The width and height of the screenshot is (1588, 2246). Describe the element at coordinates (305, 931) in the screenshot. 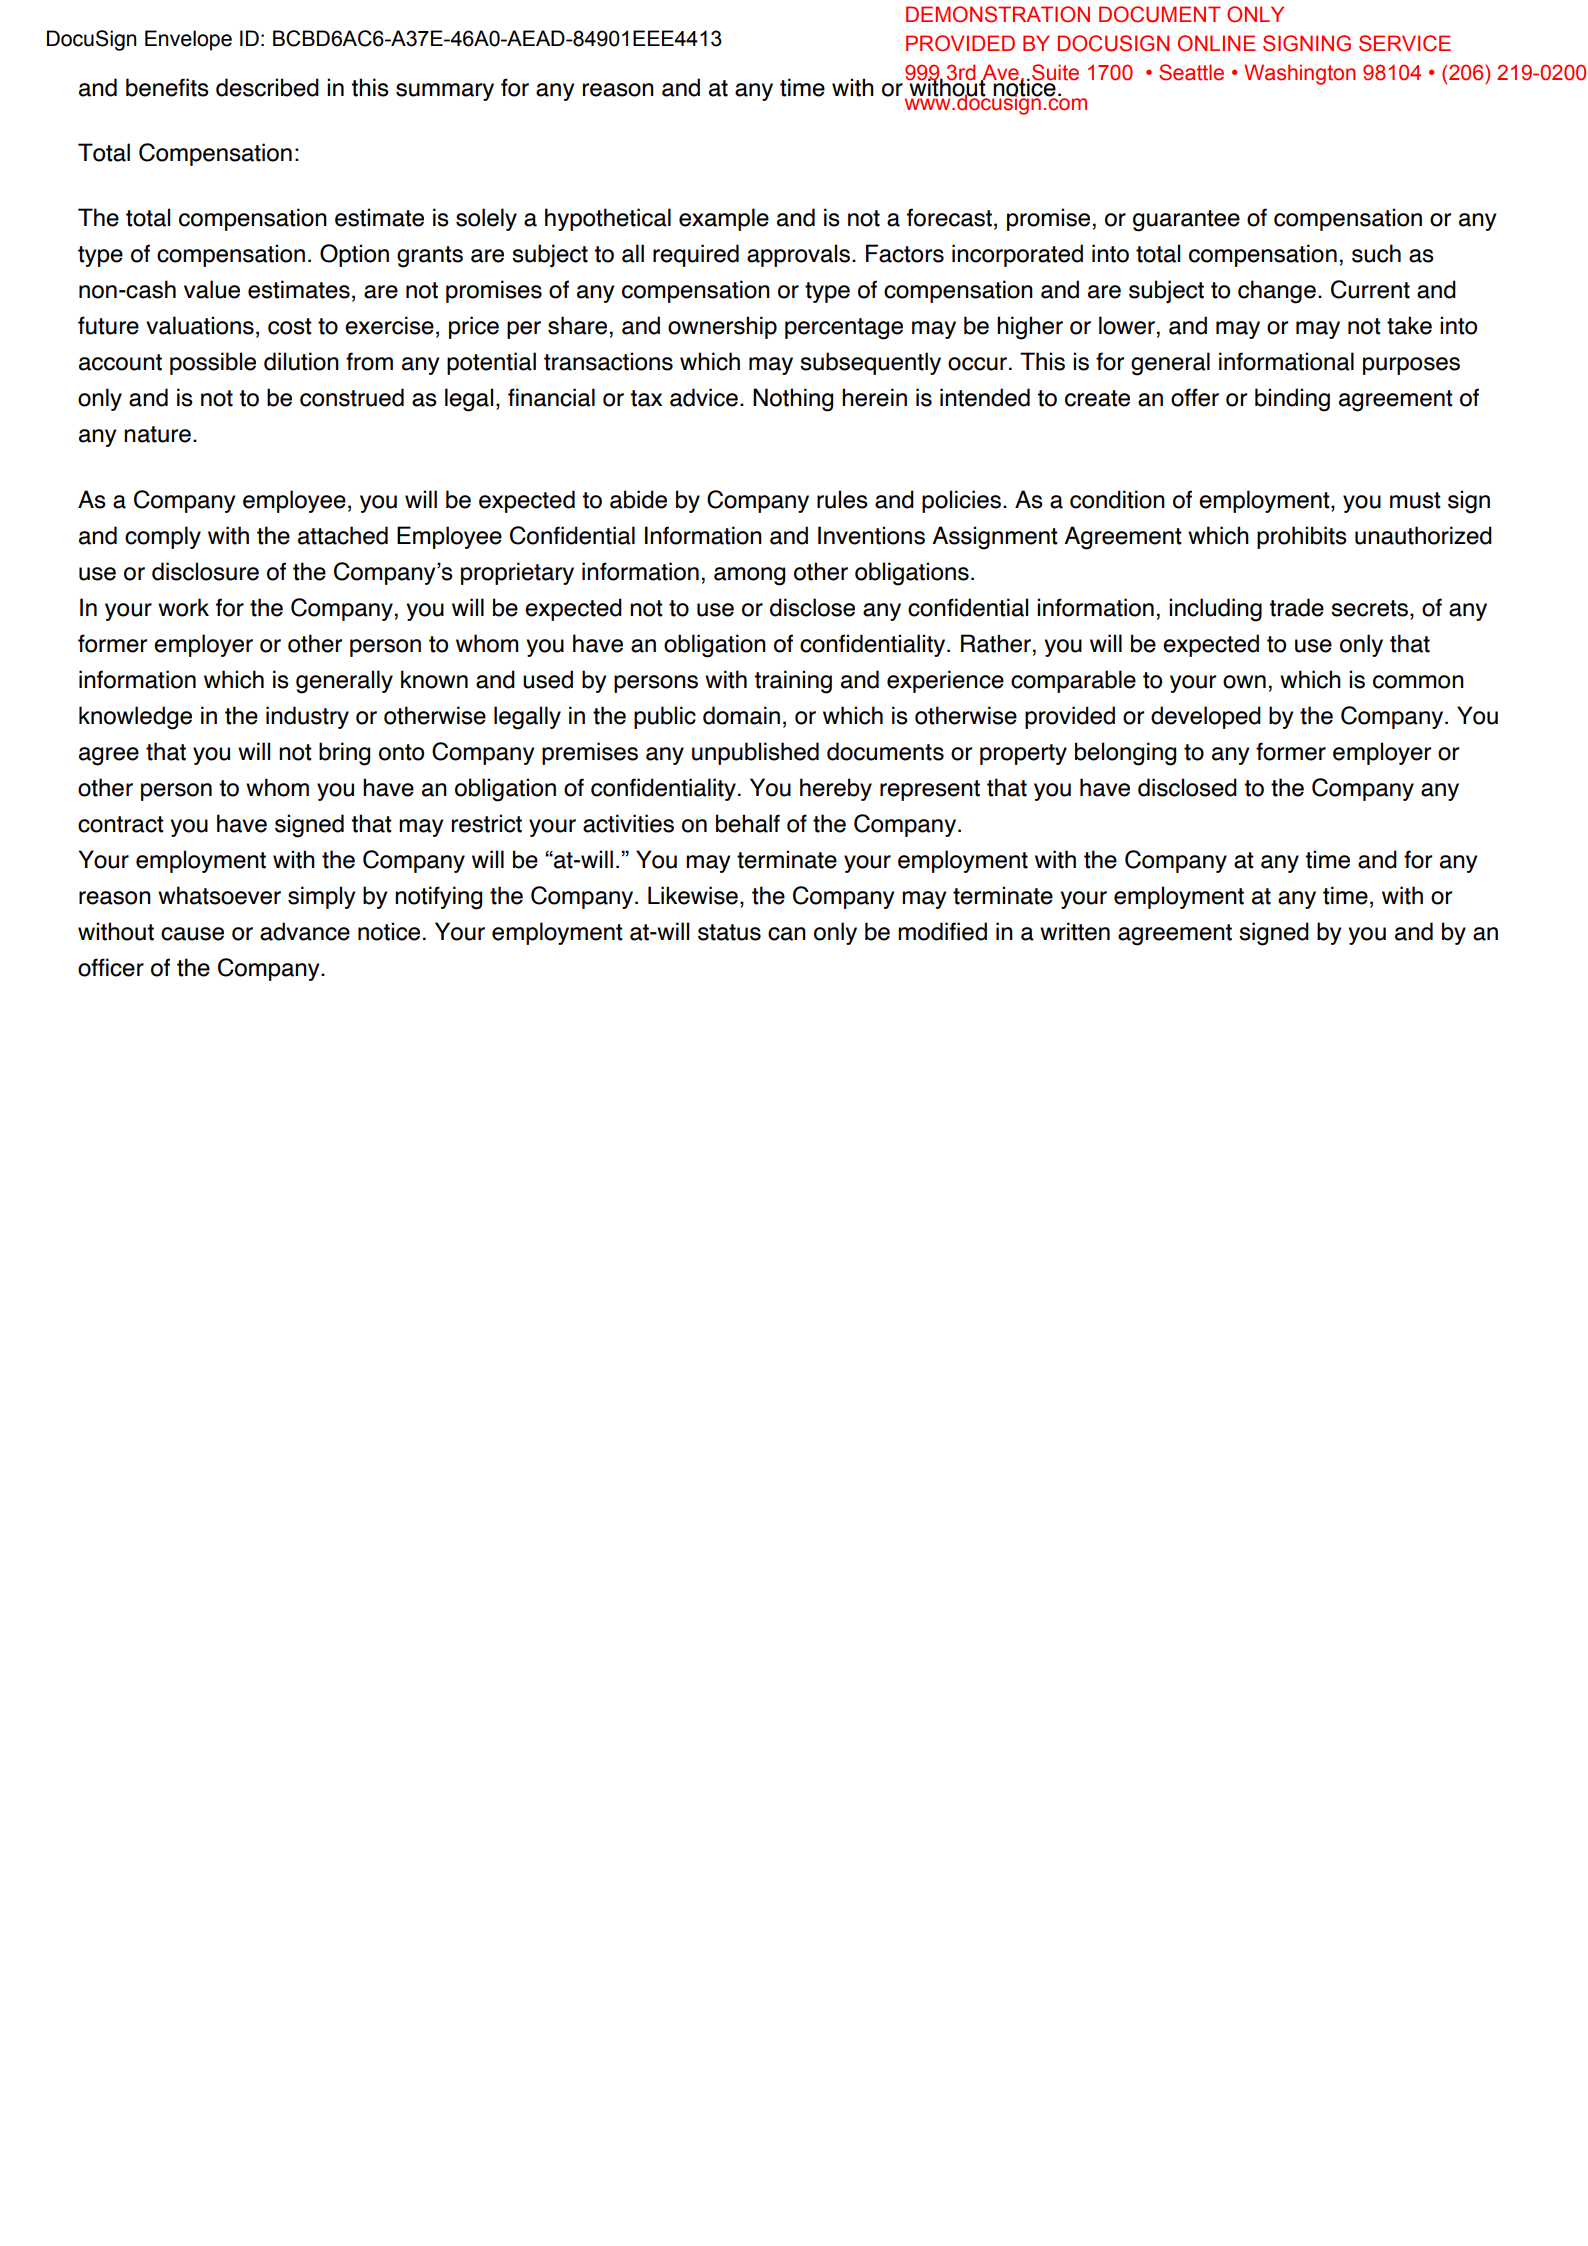

I see `advance` at that location.
